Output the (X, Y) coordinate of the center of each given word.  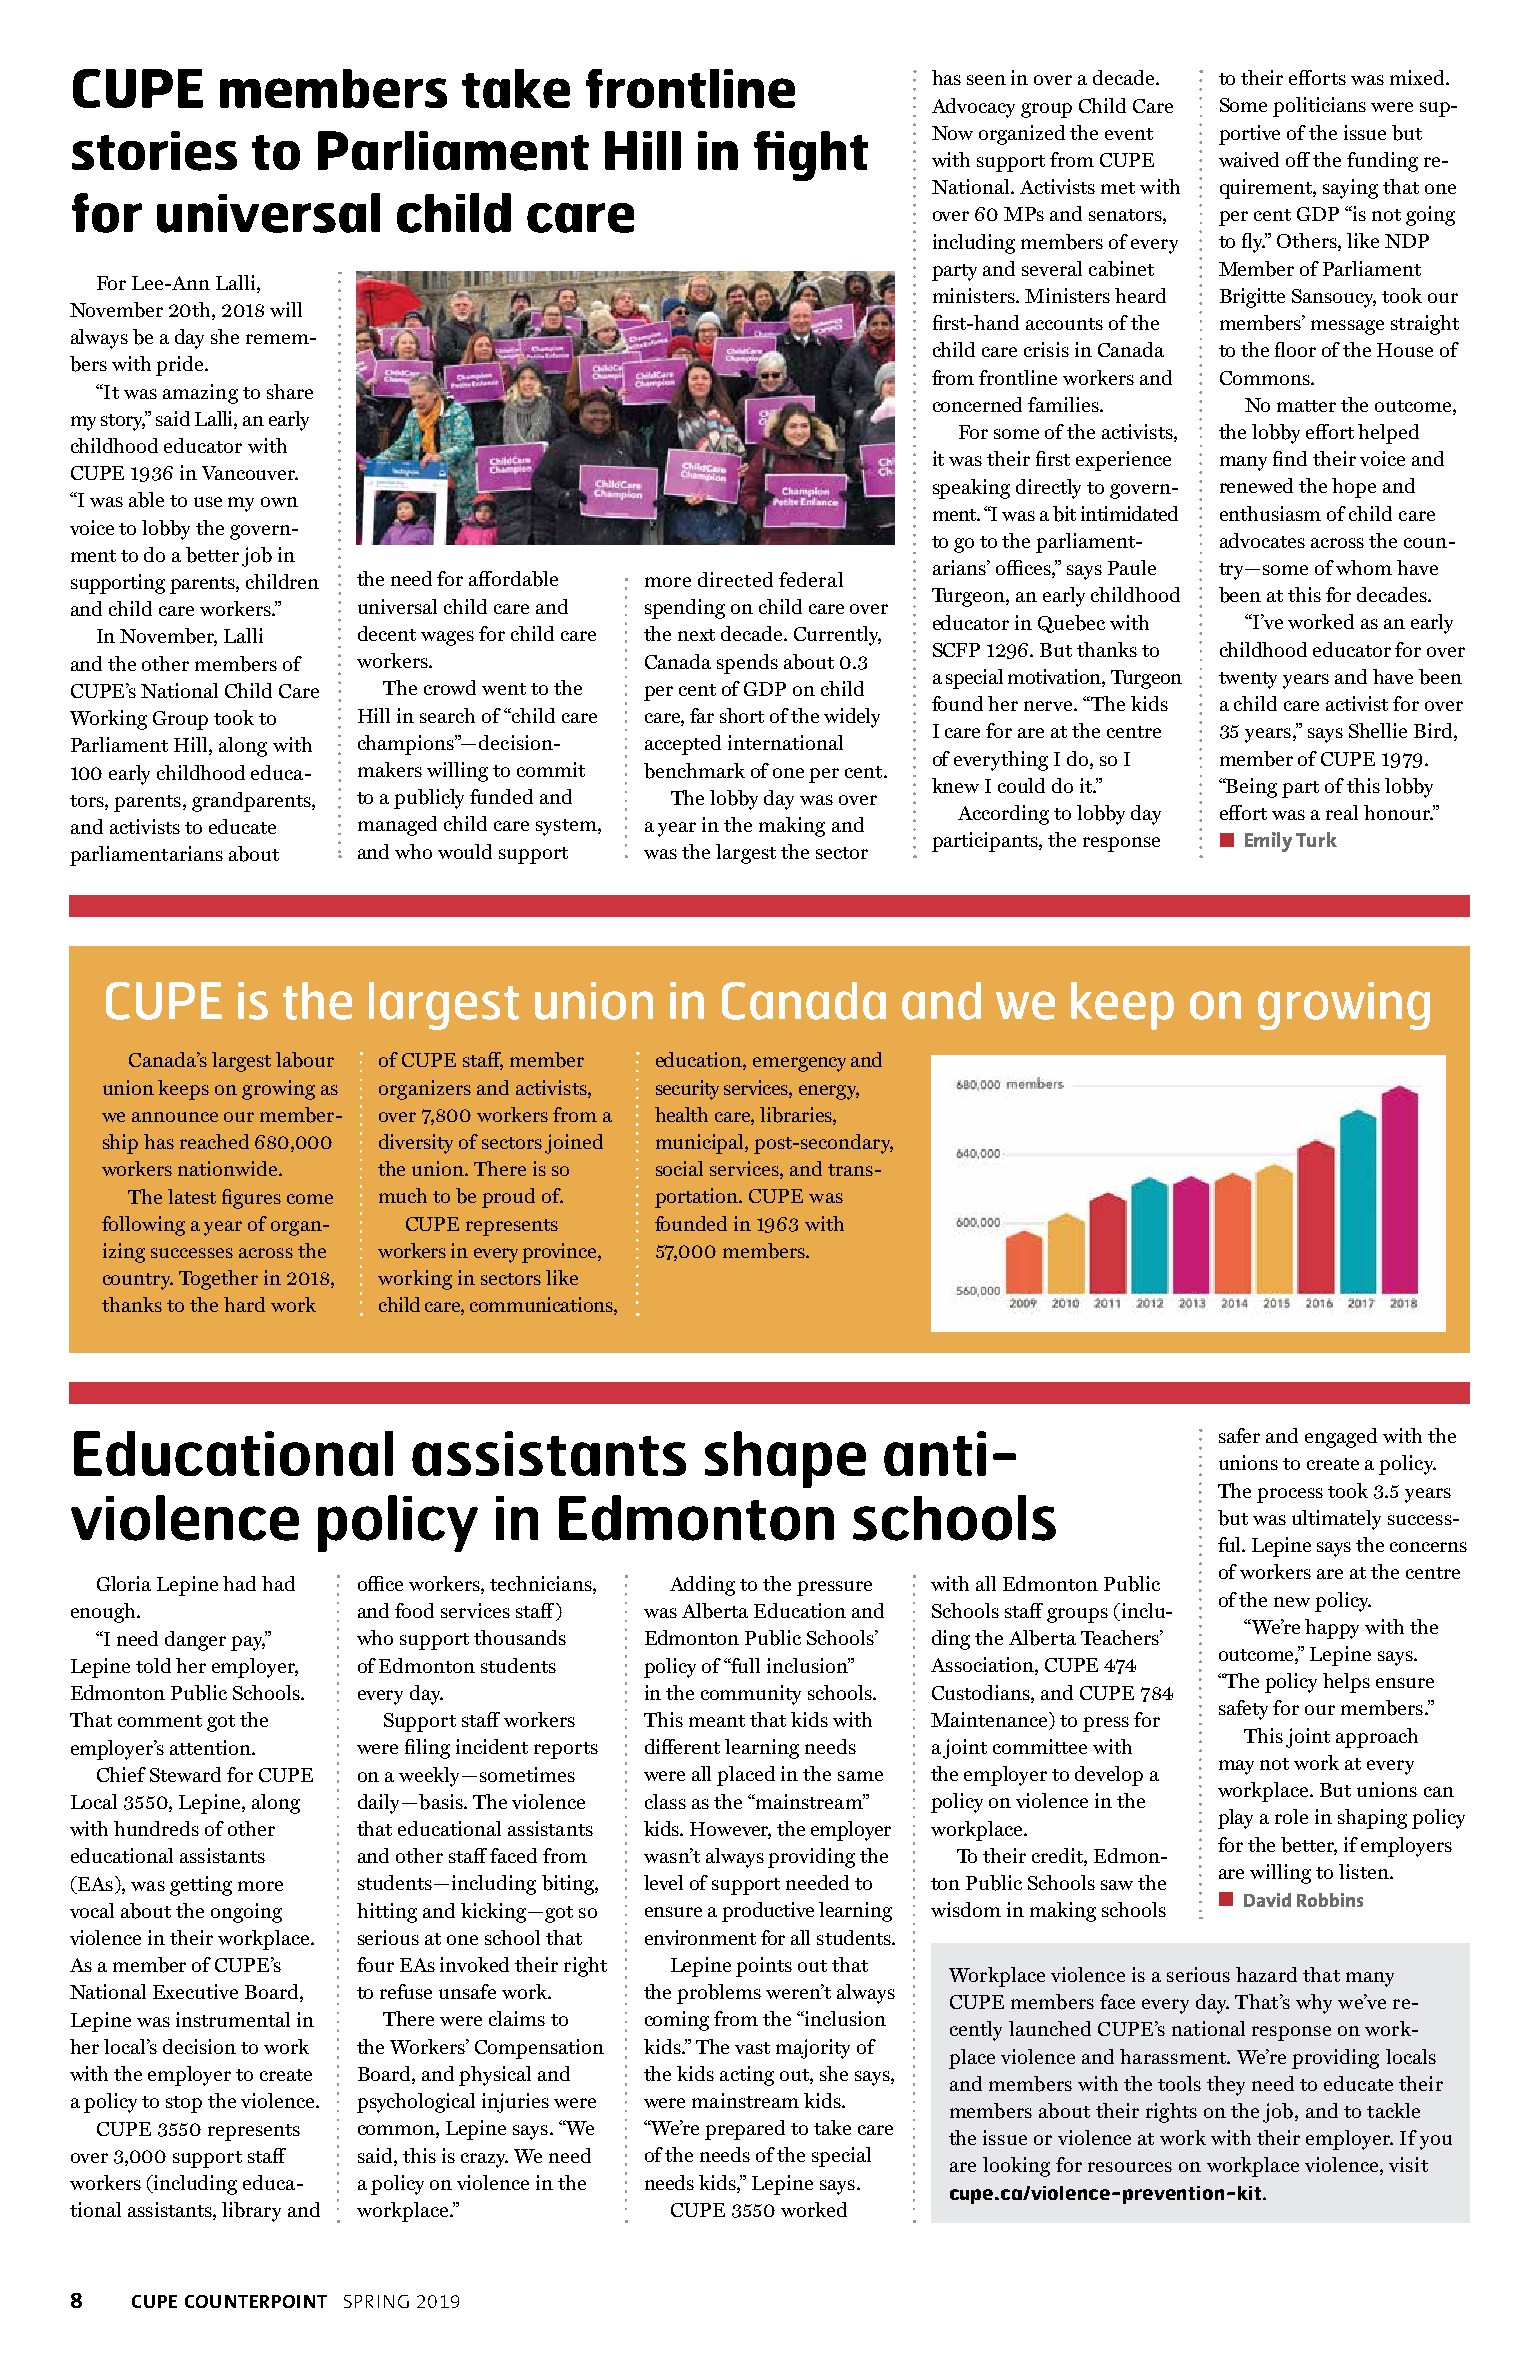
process (1290, 1495)
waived (1249, 159)
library (251, 2212)
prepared (745, 2130)
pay (248, 1643)
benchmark (694, 771)
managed (397, 826)
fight (811, 156)
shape (785, 1459)
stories (154, 151)
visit (1408, 2164)
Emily (1268, 842)
